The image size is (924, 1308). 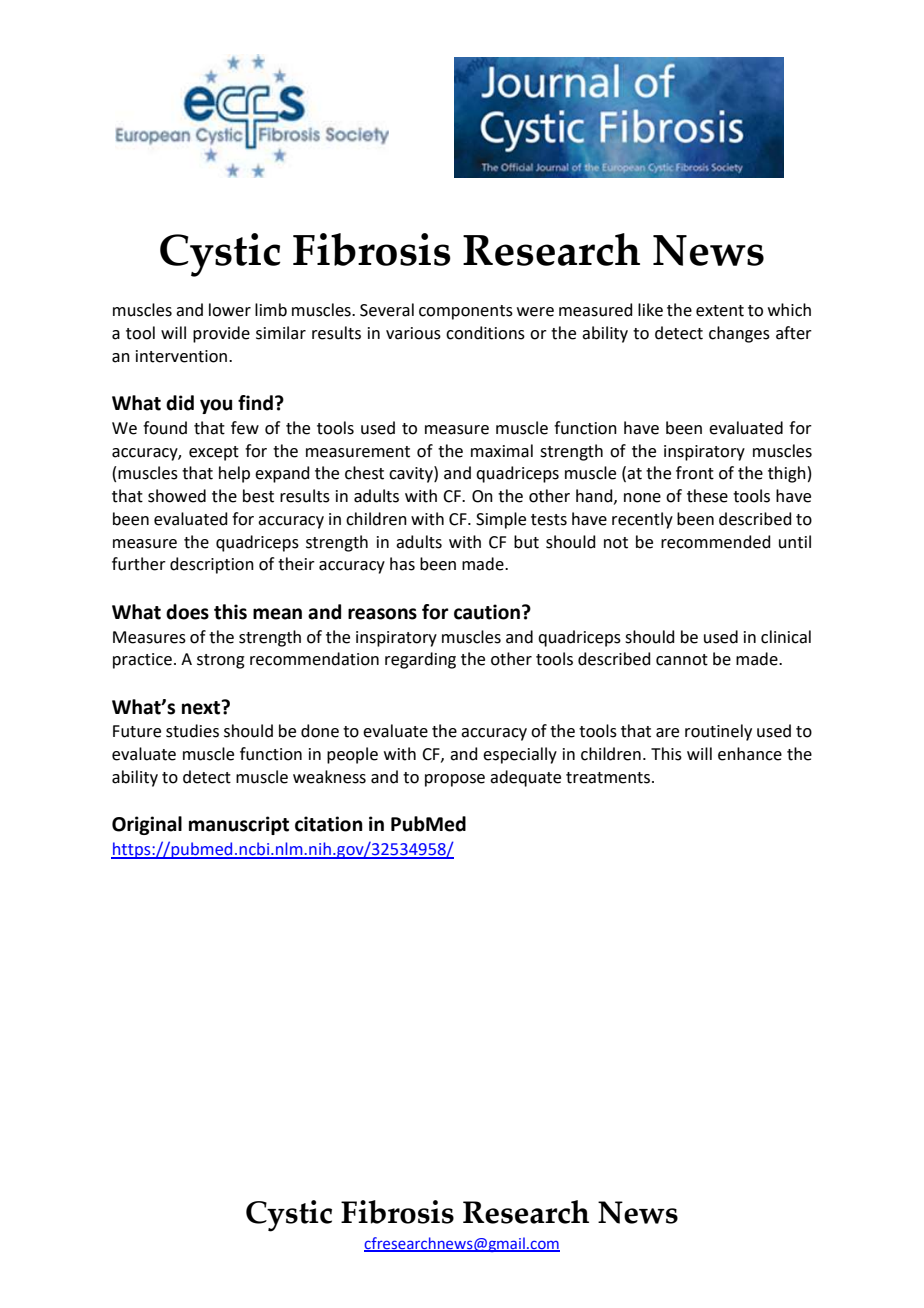 I want to click on changes, so click(x=739, y=334).
